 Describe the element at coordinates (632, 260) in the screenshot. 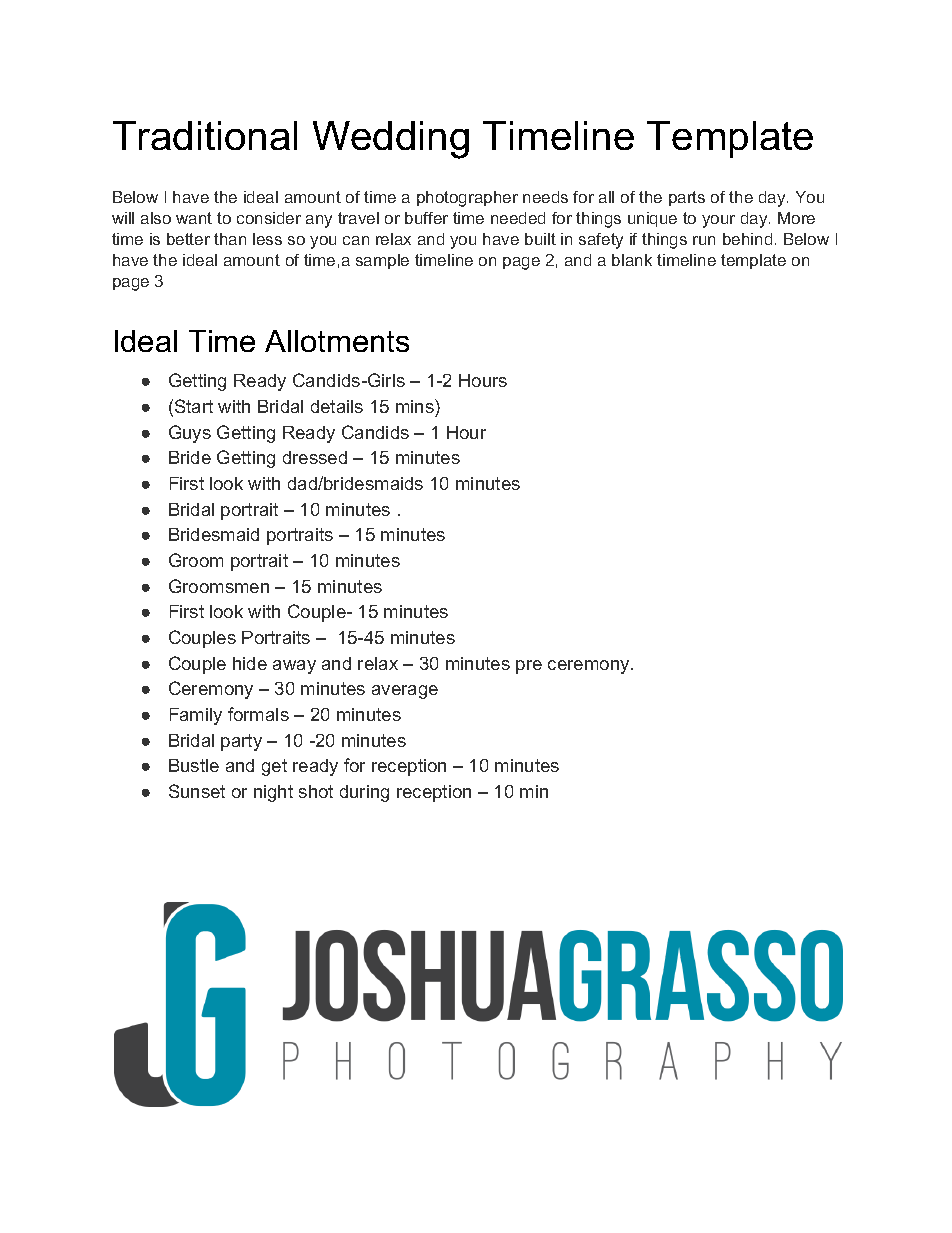

I see `blank` at that location.
